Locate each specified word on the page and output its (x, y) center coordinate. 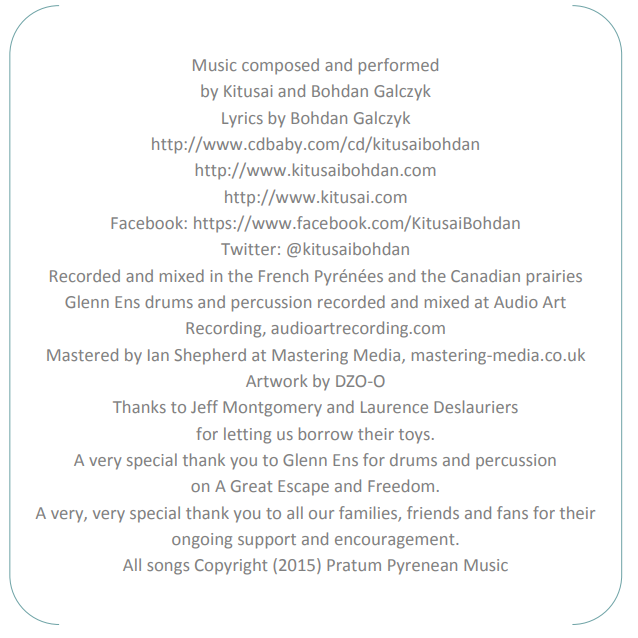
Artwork (277, 380)
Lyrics (242, 120)
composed (280, 66)
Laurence (394, 407)
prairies (554, 278)
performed (398, 66)
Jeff (204, 406)
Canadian (485, 275)
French (283, 275)
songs (168, 568)
